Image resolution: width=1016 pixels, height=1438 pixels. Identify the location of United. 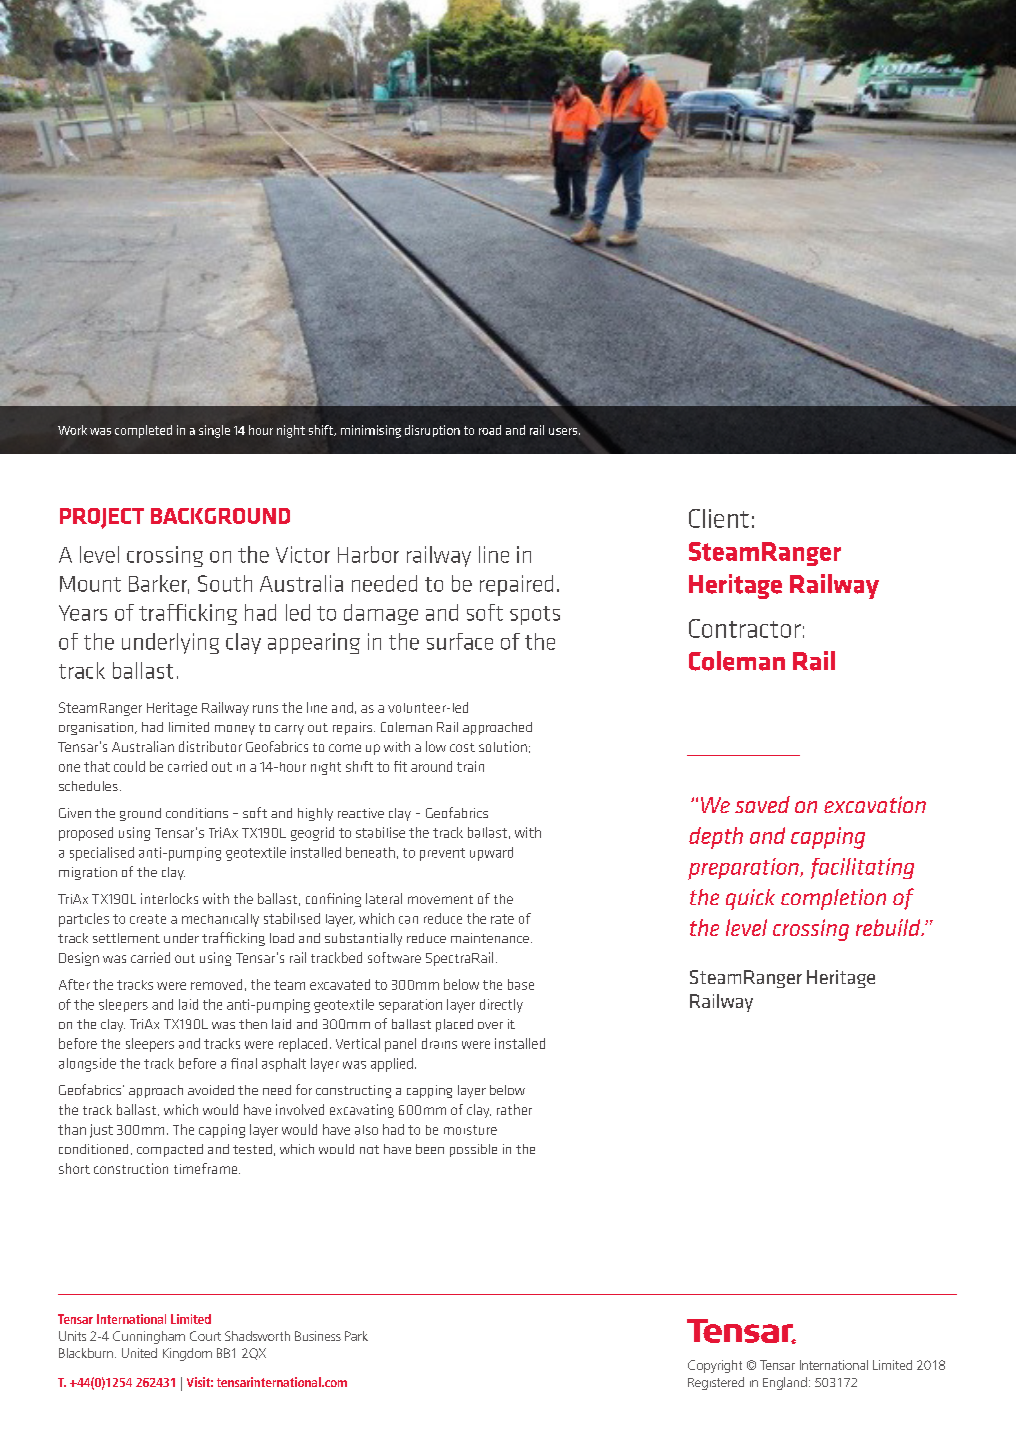
(139, 1353).
